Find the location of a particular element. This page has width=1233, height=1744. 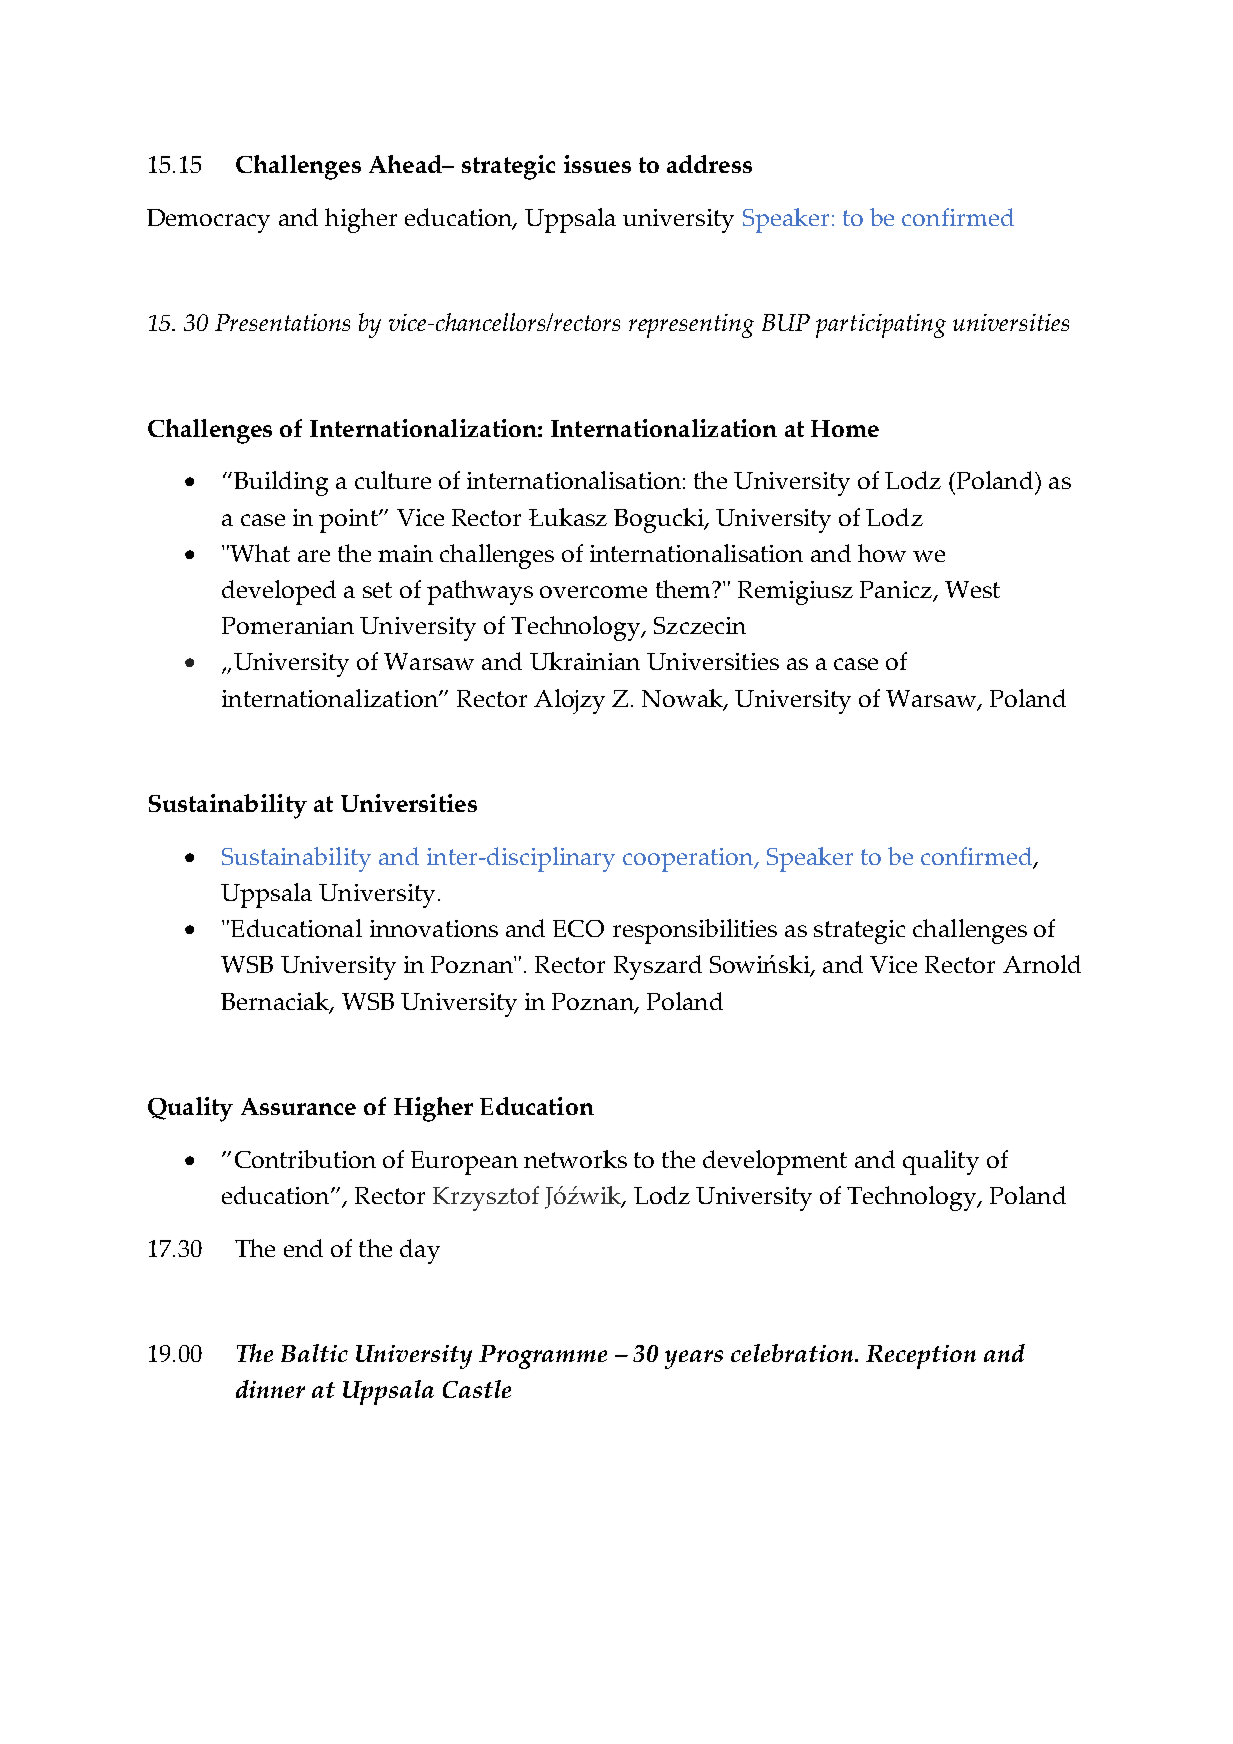

issues is located at coordinates (597, 164).
